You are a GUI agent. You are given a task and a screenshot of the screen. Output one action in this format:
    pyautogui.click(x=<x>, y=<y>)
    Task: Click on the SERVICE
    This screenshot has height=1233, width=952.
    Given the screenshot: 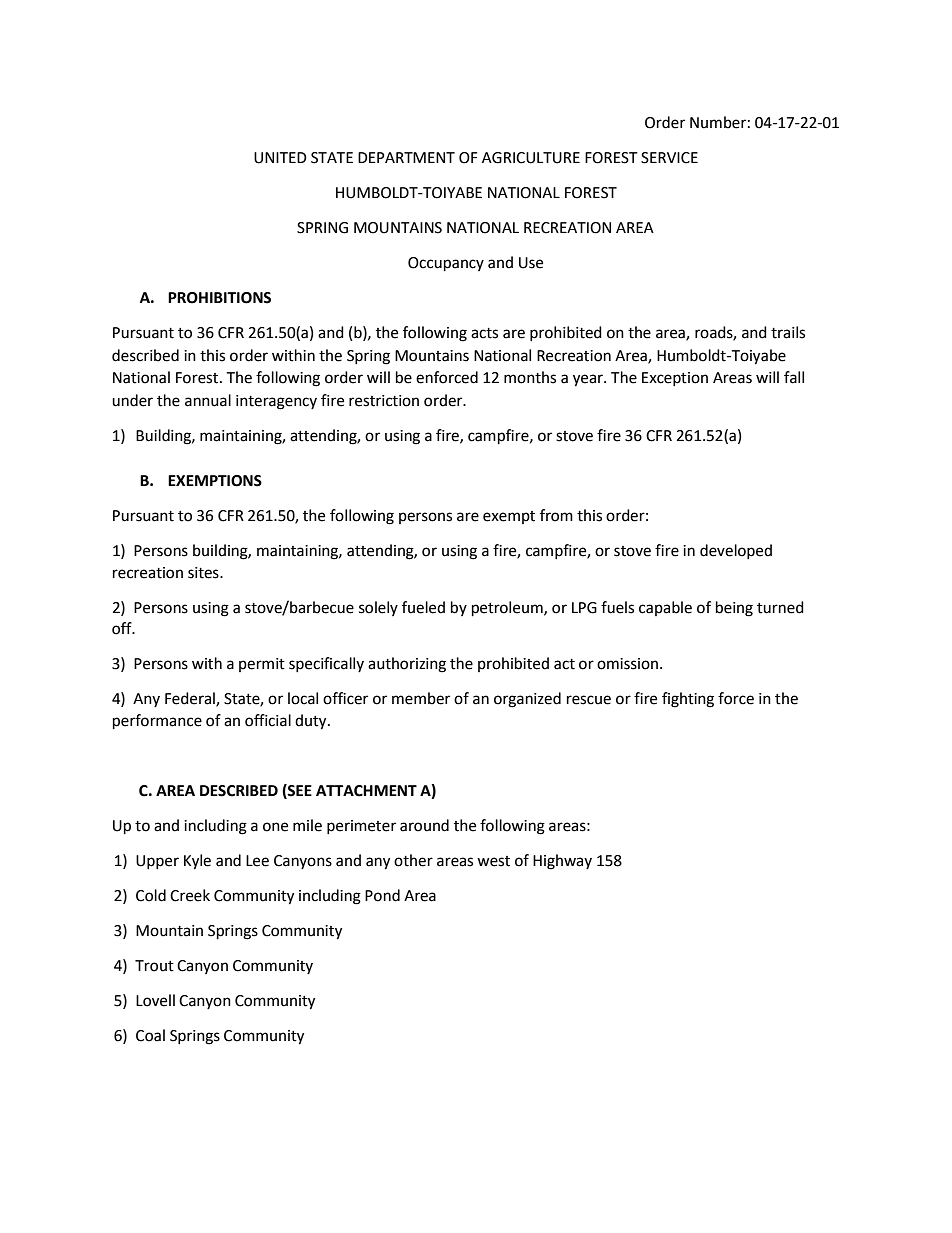 What is the action you would take?
    pyautogui.click(x=669, y=158)
